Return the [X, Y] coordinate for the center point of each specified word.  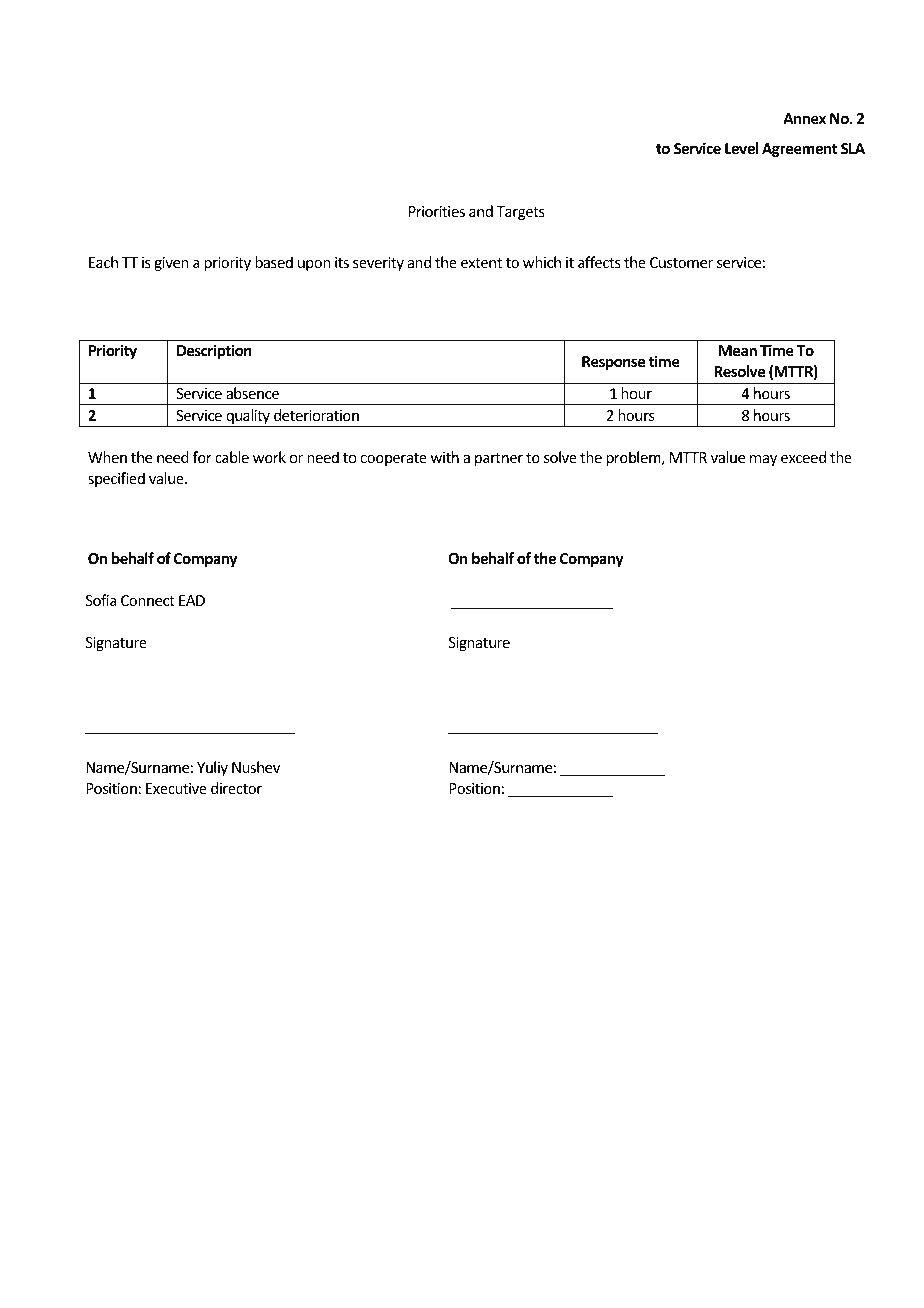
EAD [192, 600]
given [171, 264]
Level [741, 148]
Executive [176, 788]
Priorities [437, 211]
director [236, 788]
